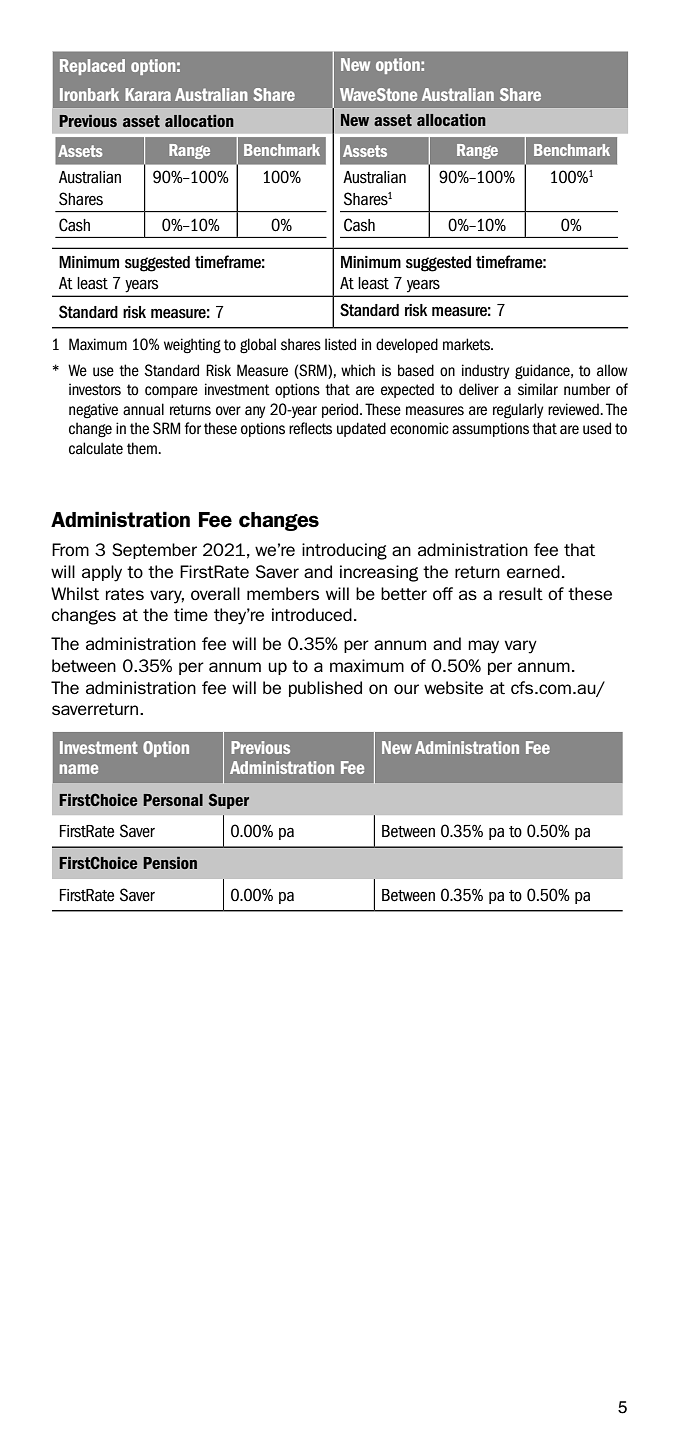  I want to click on Super, so click(228, 801).
